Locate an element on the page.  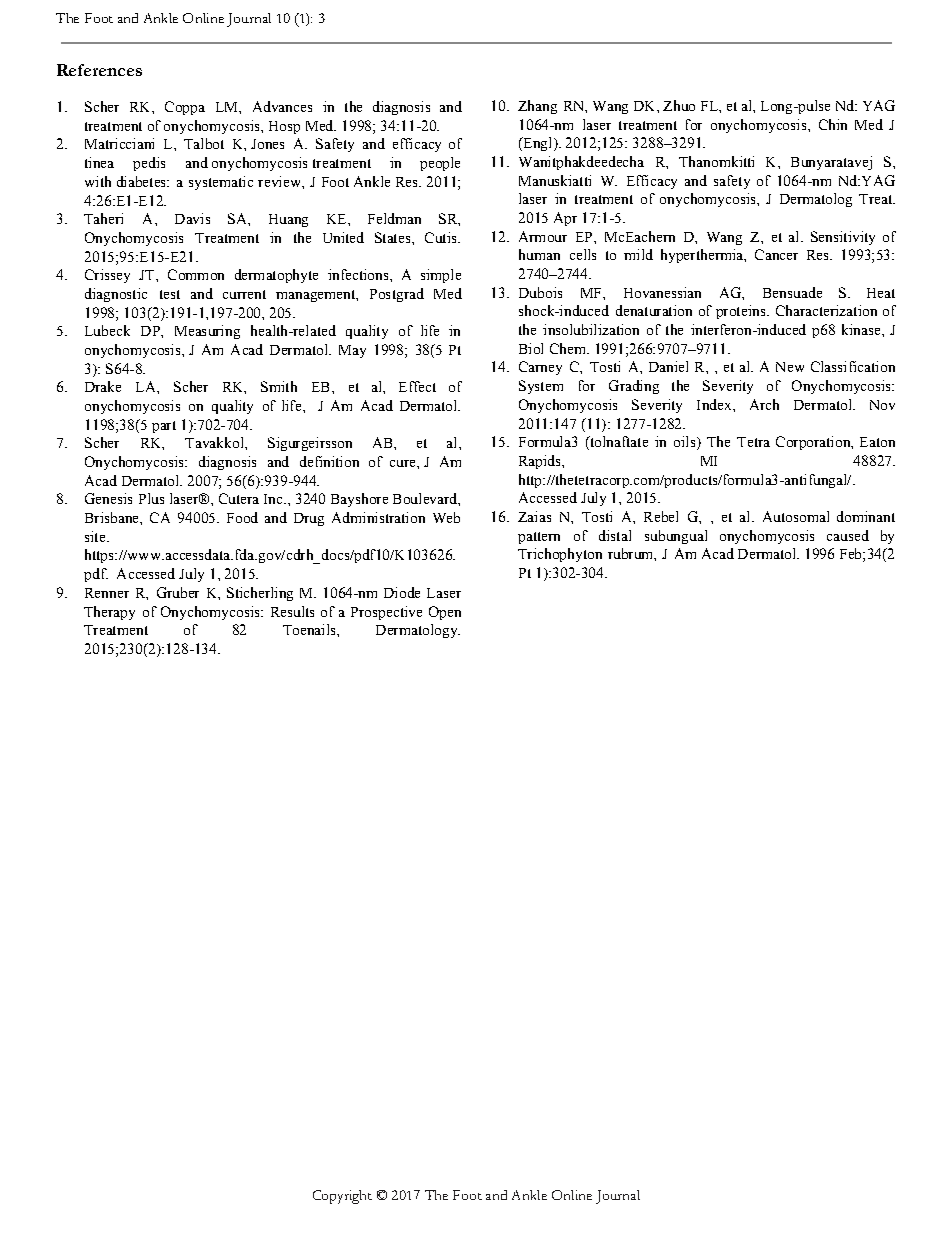
Biol is located at coordinates (531, 348).
